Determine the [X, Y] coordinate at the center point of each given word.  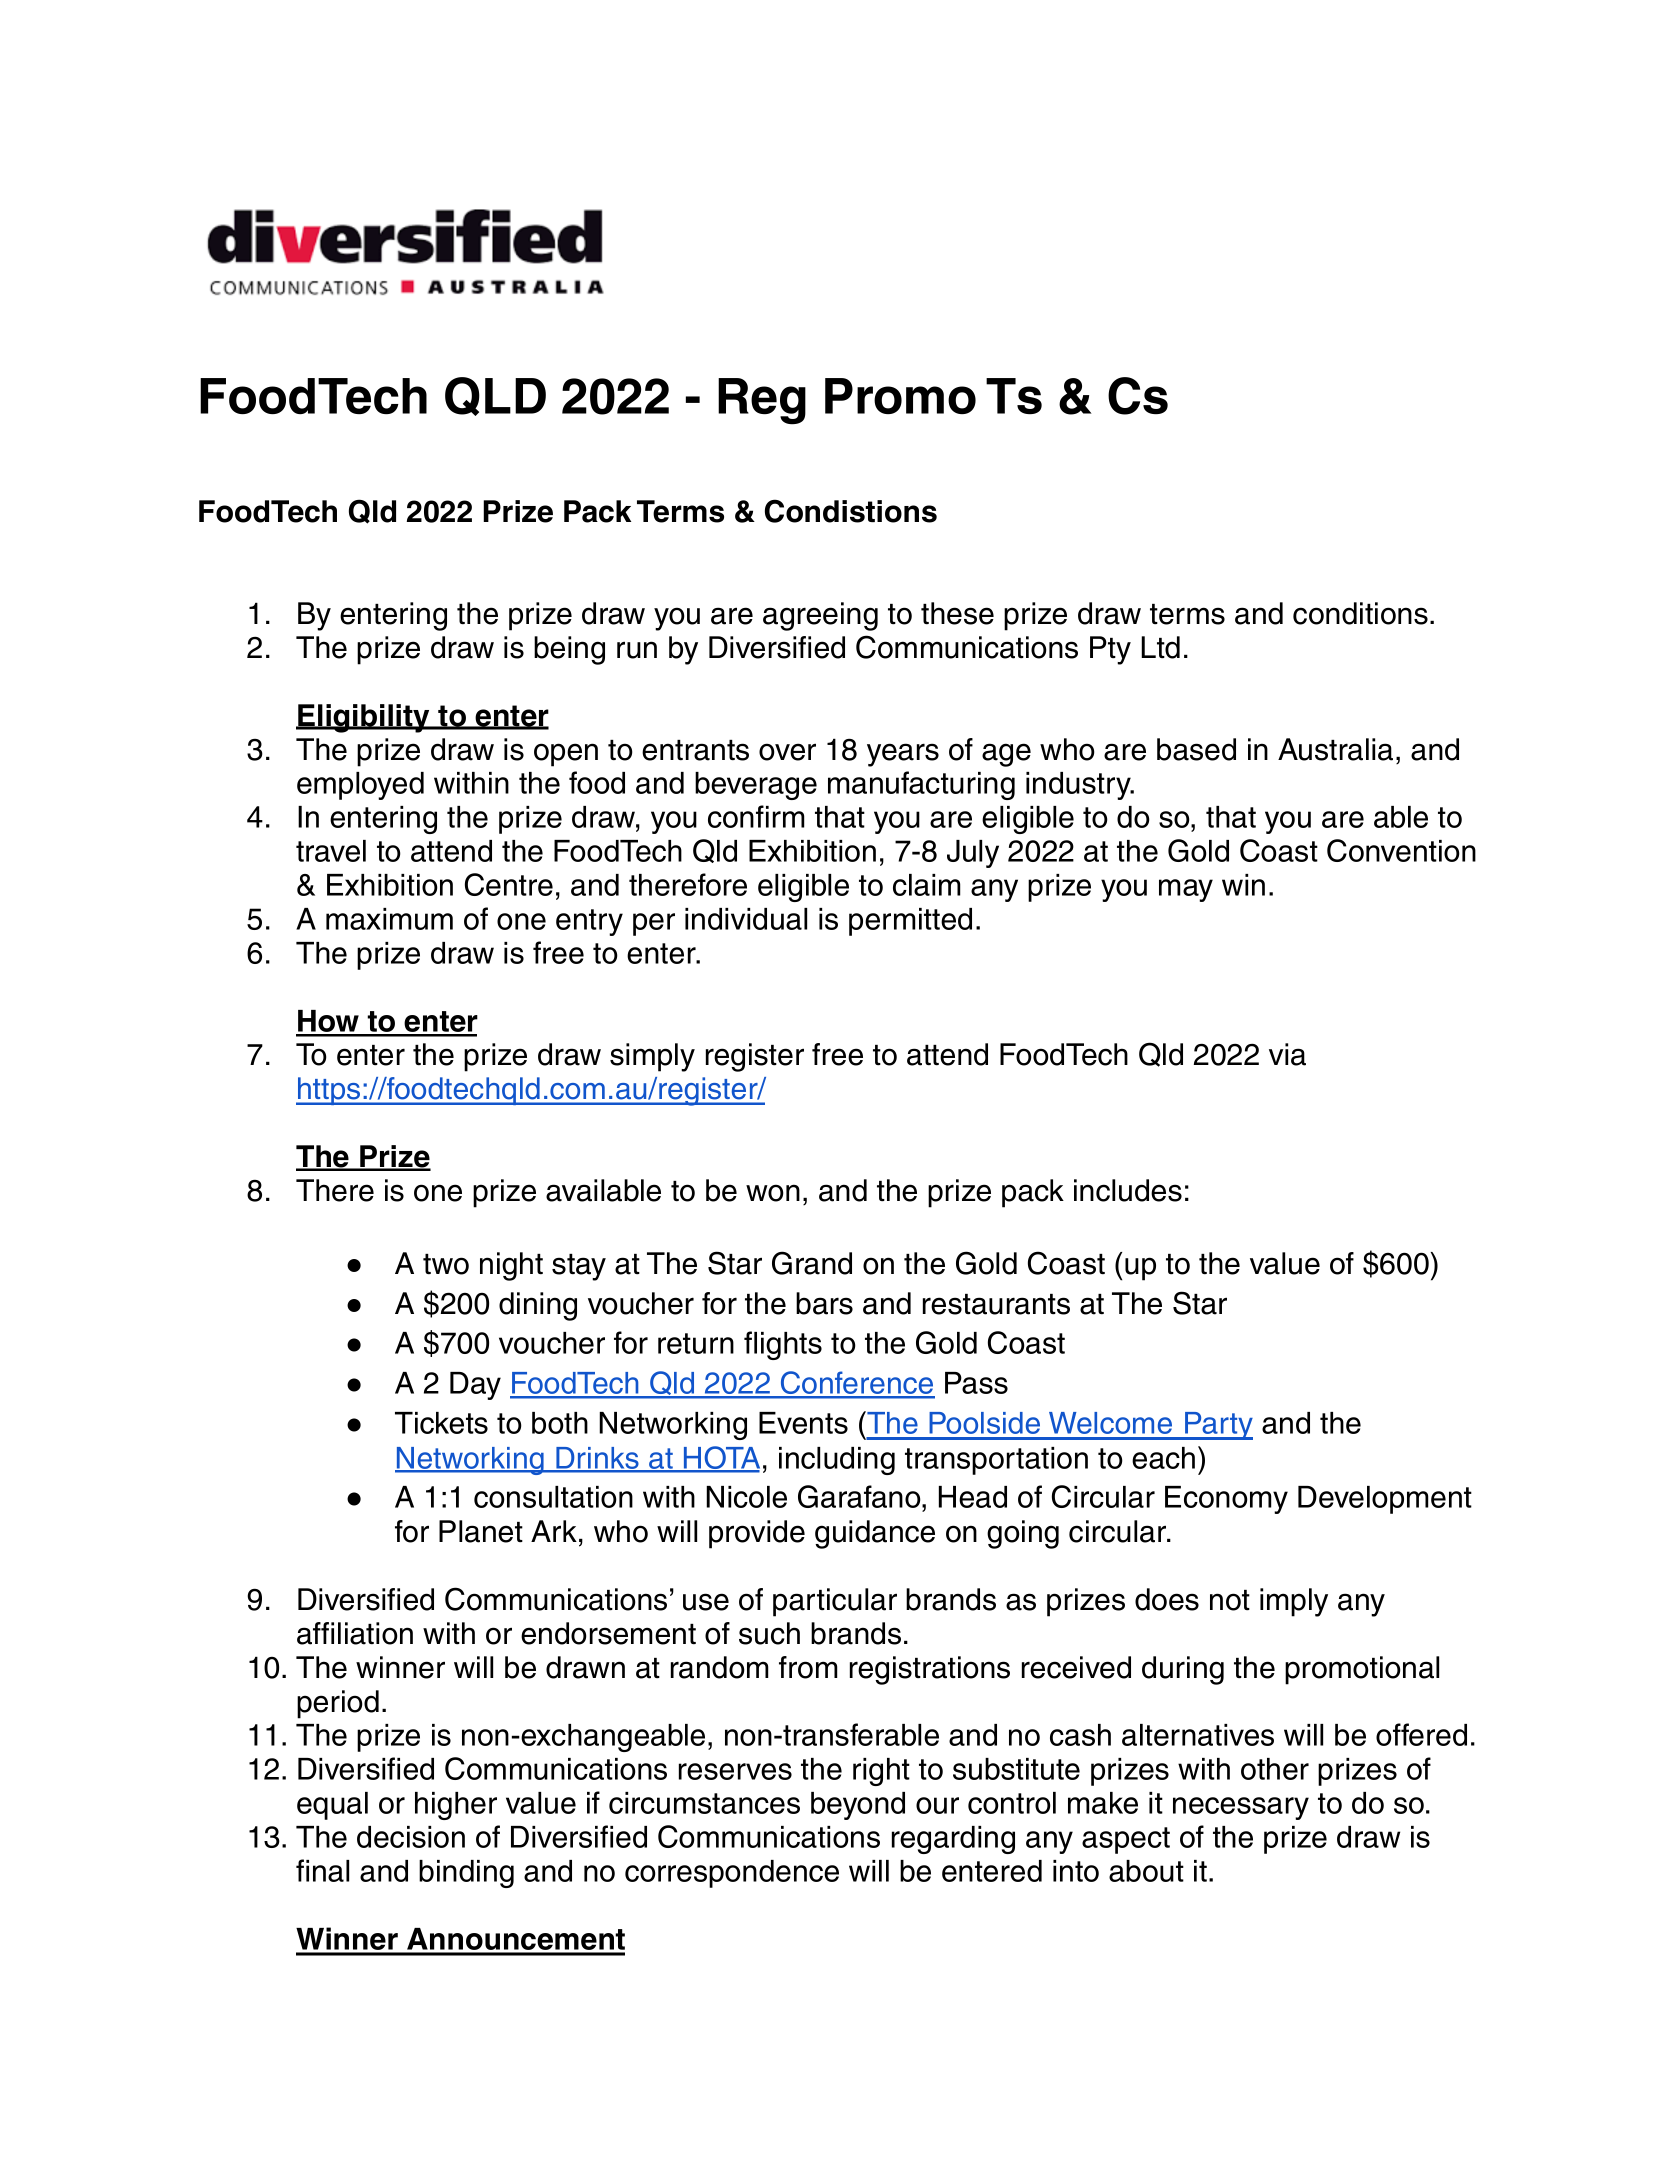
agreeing [820, 616]
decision [411, 1837]
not [1230, 1600]
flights [783, 1345]
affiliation [355, 1633]
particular [835, 1602]
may [1186, 890]
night [511, 1266]
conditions [1360, 613]
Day [475, 1386]
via [1287, 1054]
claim [927, 885]
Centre [509, 884]
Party [1218, 1426]
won [773, 1193]
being [569, 650]
